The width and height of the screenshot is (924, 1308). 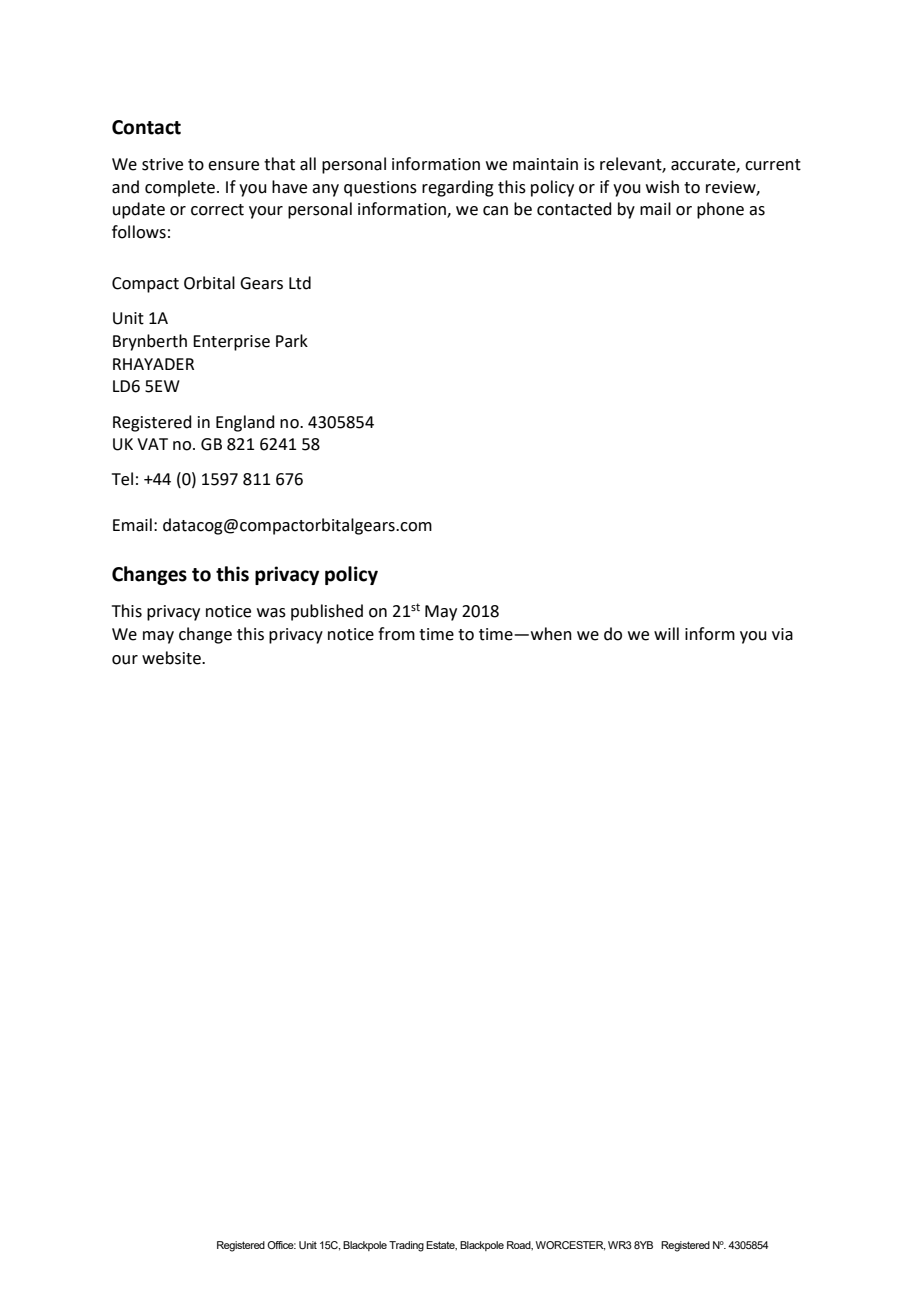 I want to click on will, so click(x=666, y=633).
